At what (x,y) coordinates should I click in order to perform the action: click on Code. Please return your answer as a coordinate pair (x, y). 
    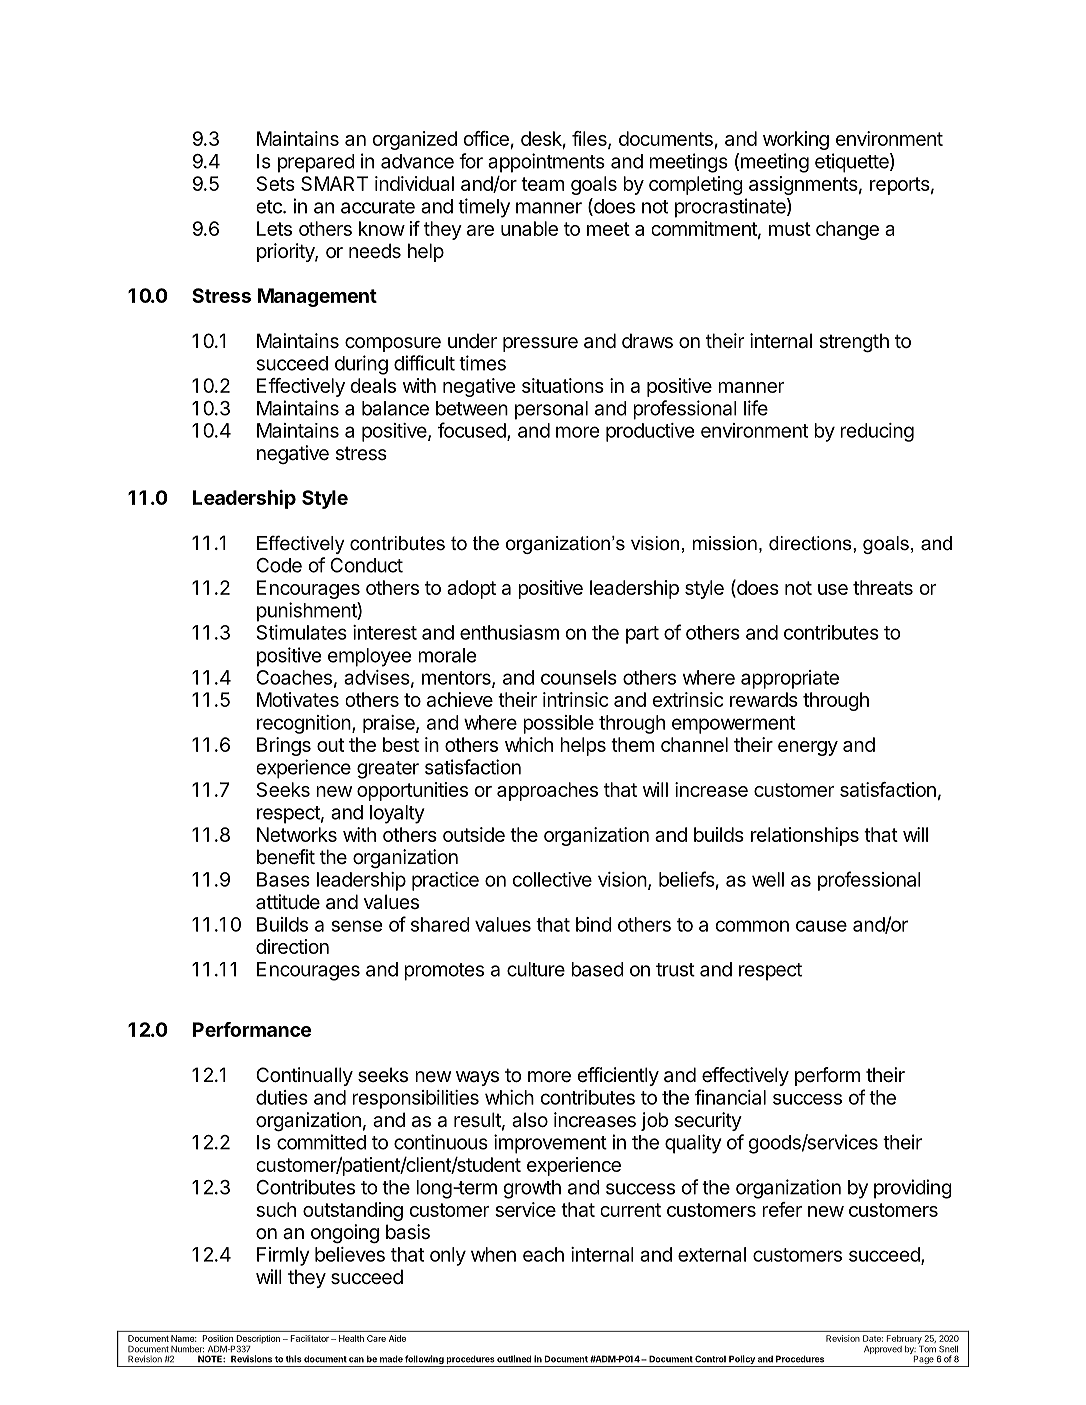
    Looking at the image, I should click on (279, 565).
